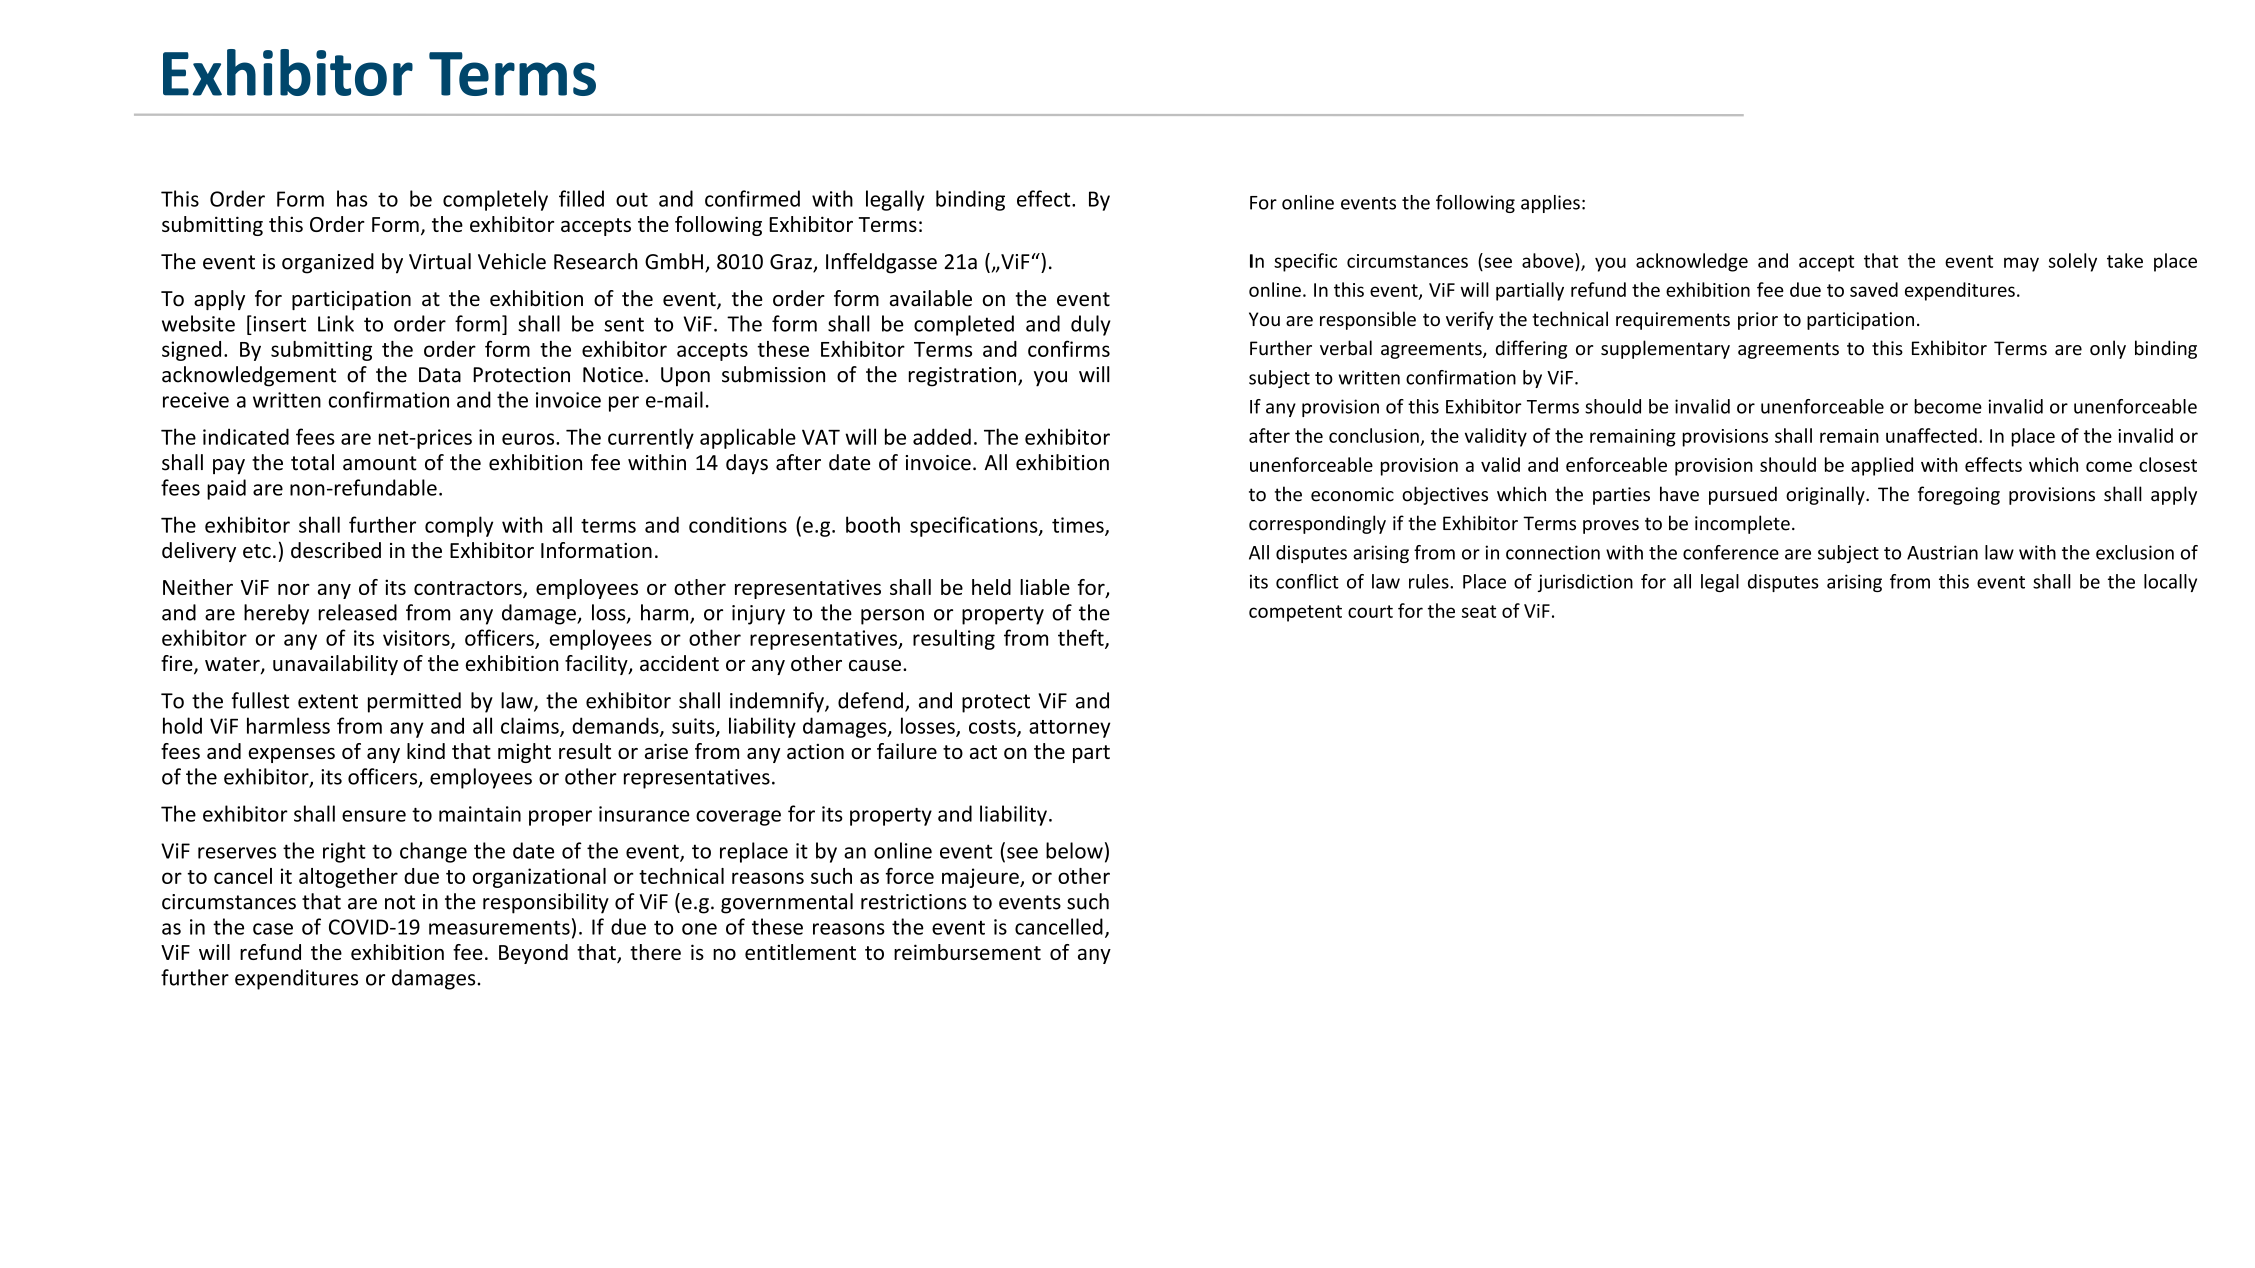 Image resolution: width=2255 pixels, height=1268 pixels. Describe the element at coordinates (2021, 264) in the page. I see `may` at that location.
